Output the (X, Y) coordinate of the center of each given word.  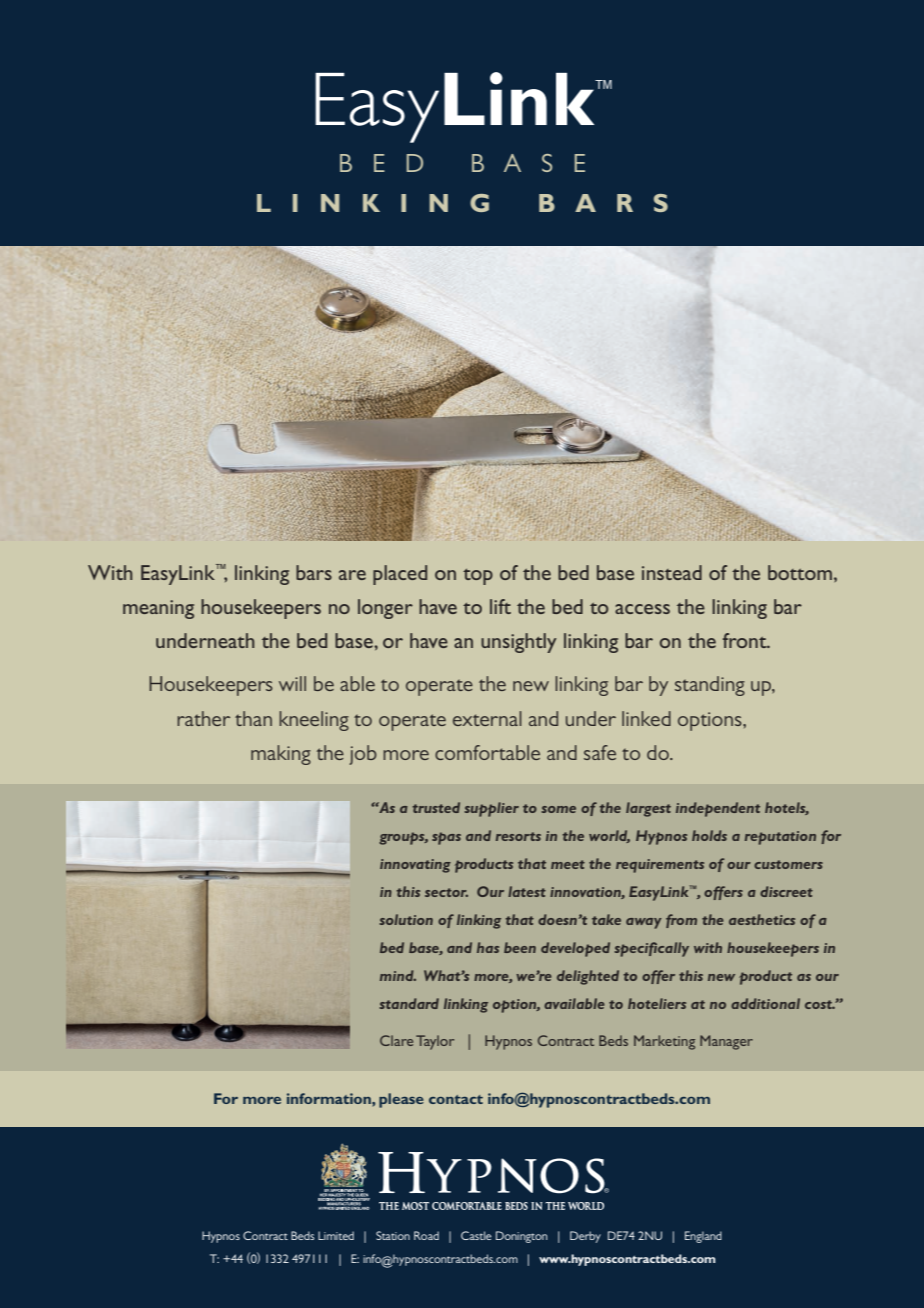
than (253, 718)
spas (446, 838)
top (478, 577)
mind (398, 975)
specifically (651, 949)
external (487, 718)
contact (456, 1099)
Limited (336, 1235)
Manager (726, 1042)
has (488, 947)
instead (672, 572)
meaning (158, 609)
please (401, 1100)
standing (710, 686)
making (281, 755)
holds (709, 835)
